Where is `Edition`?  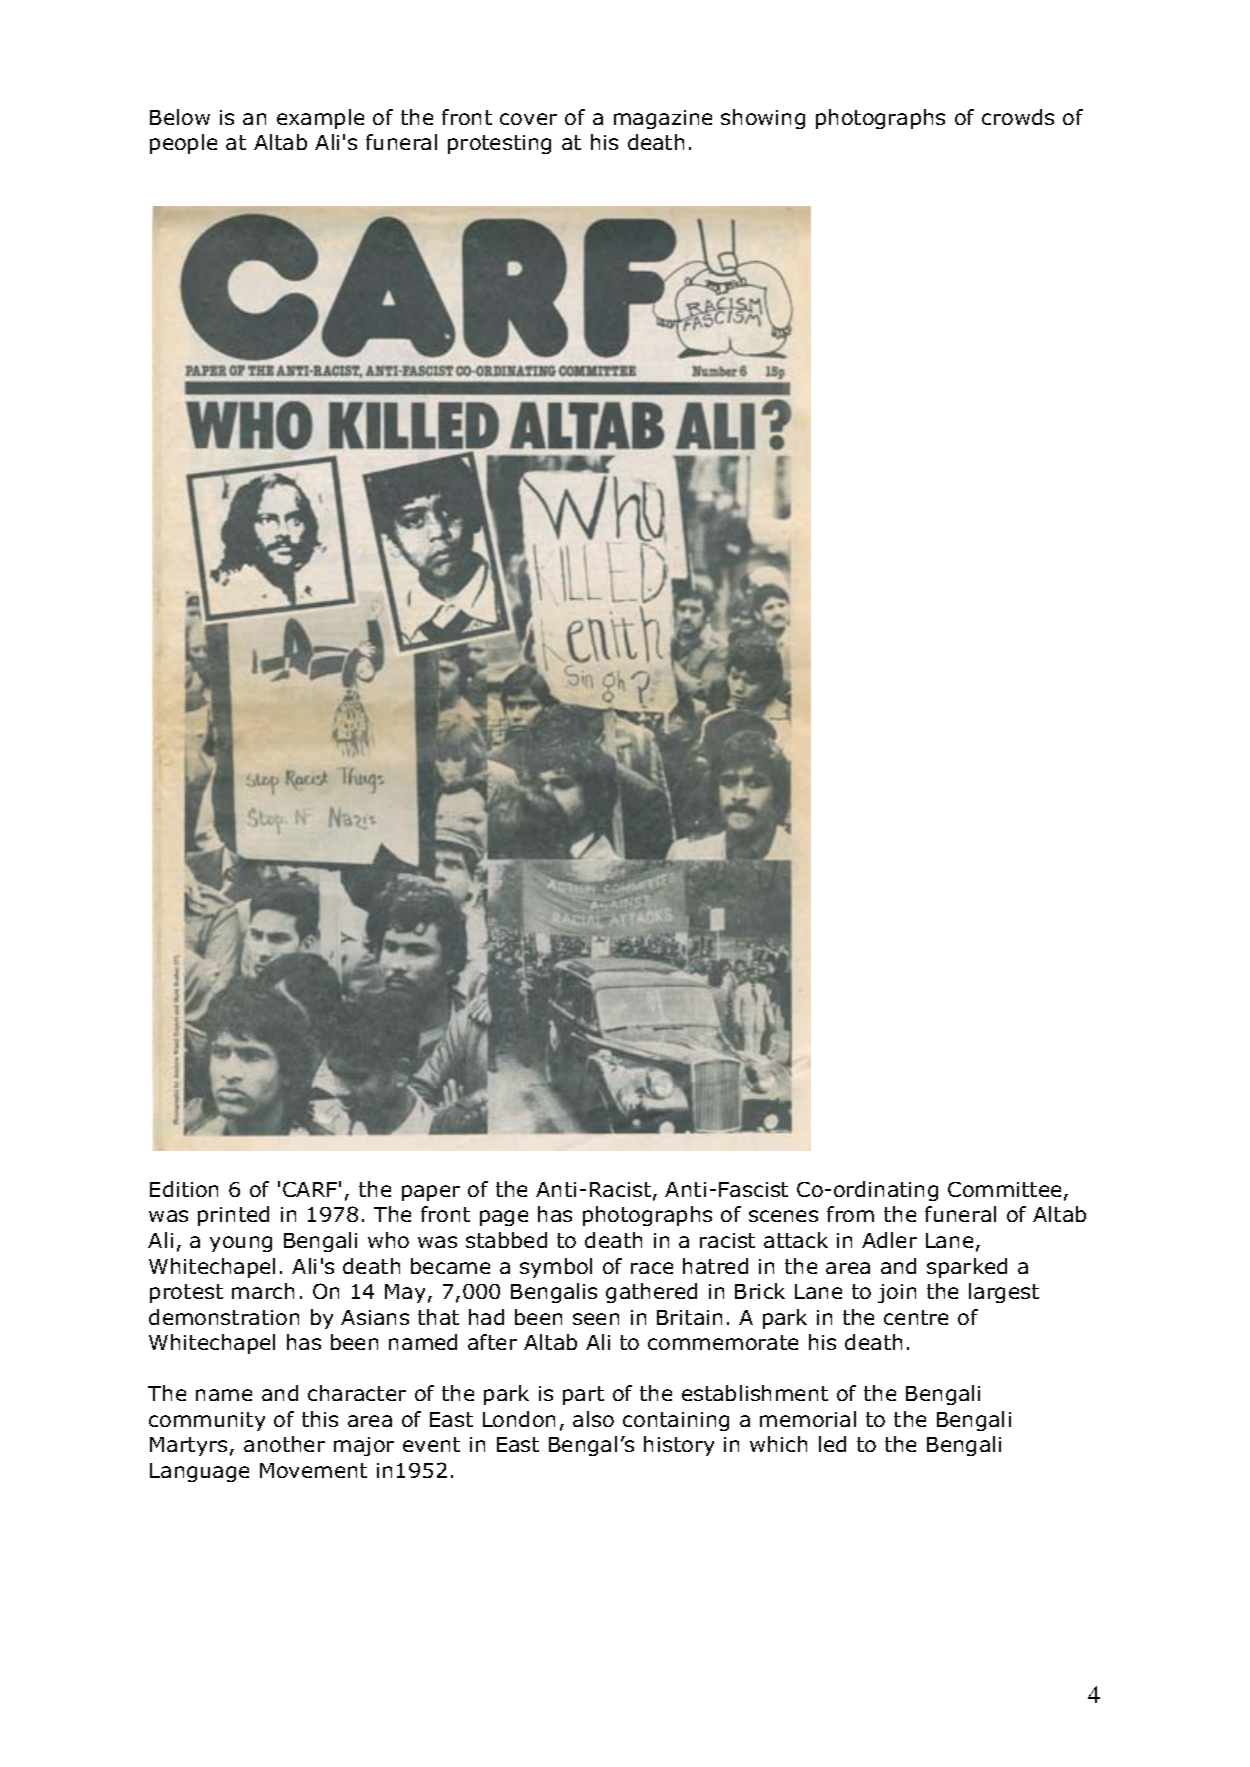
Edition is located at coordinates (184, 1189).
